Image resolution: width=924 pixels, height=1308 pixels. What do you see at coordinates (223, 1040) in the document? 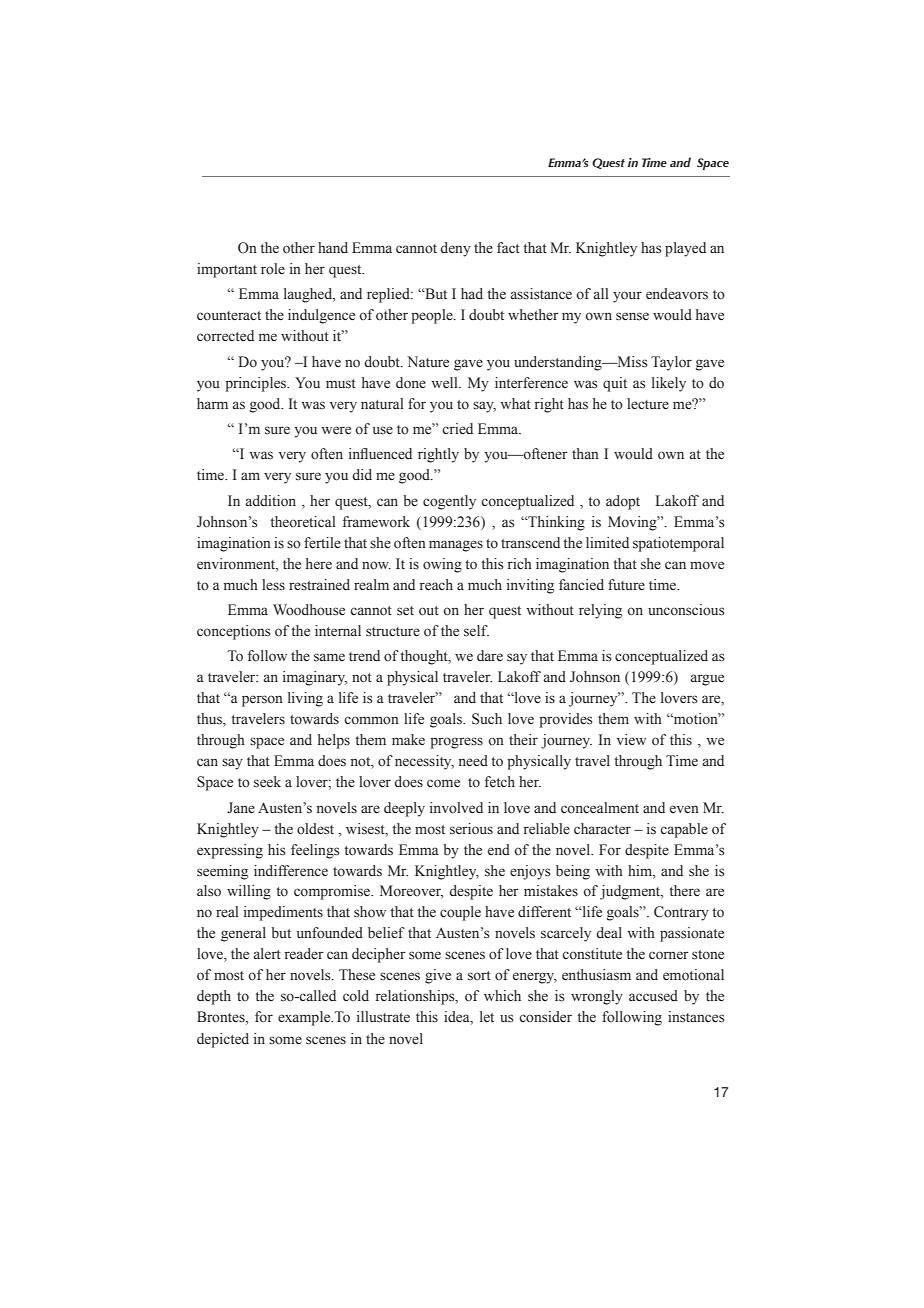
I see `depicted` at bounding box center [223, 1040].
